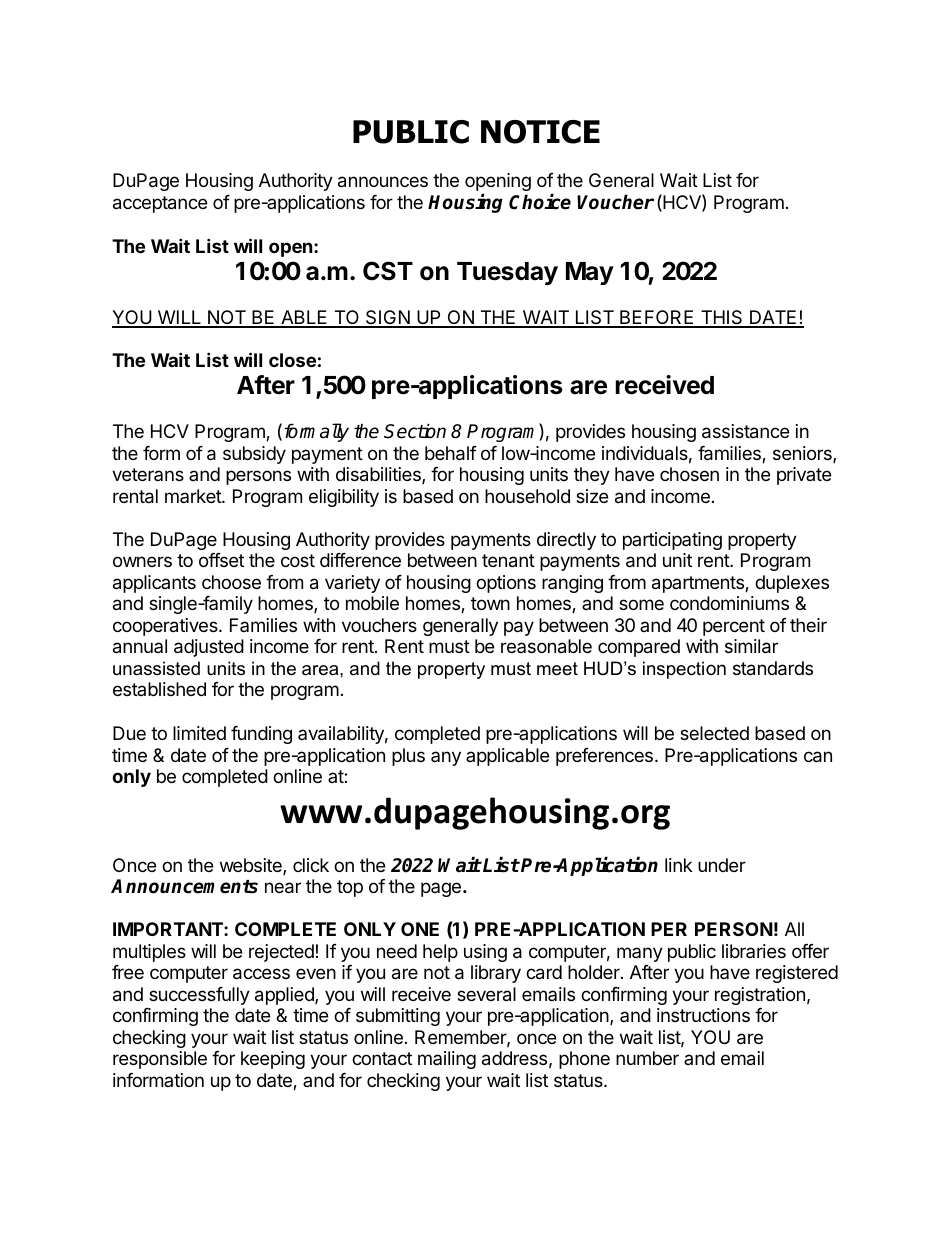 This screenshot has height=1233, width=952. I want to click on behalf, so click(451, 453).
